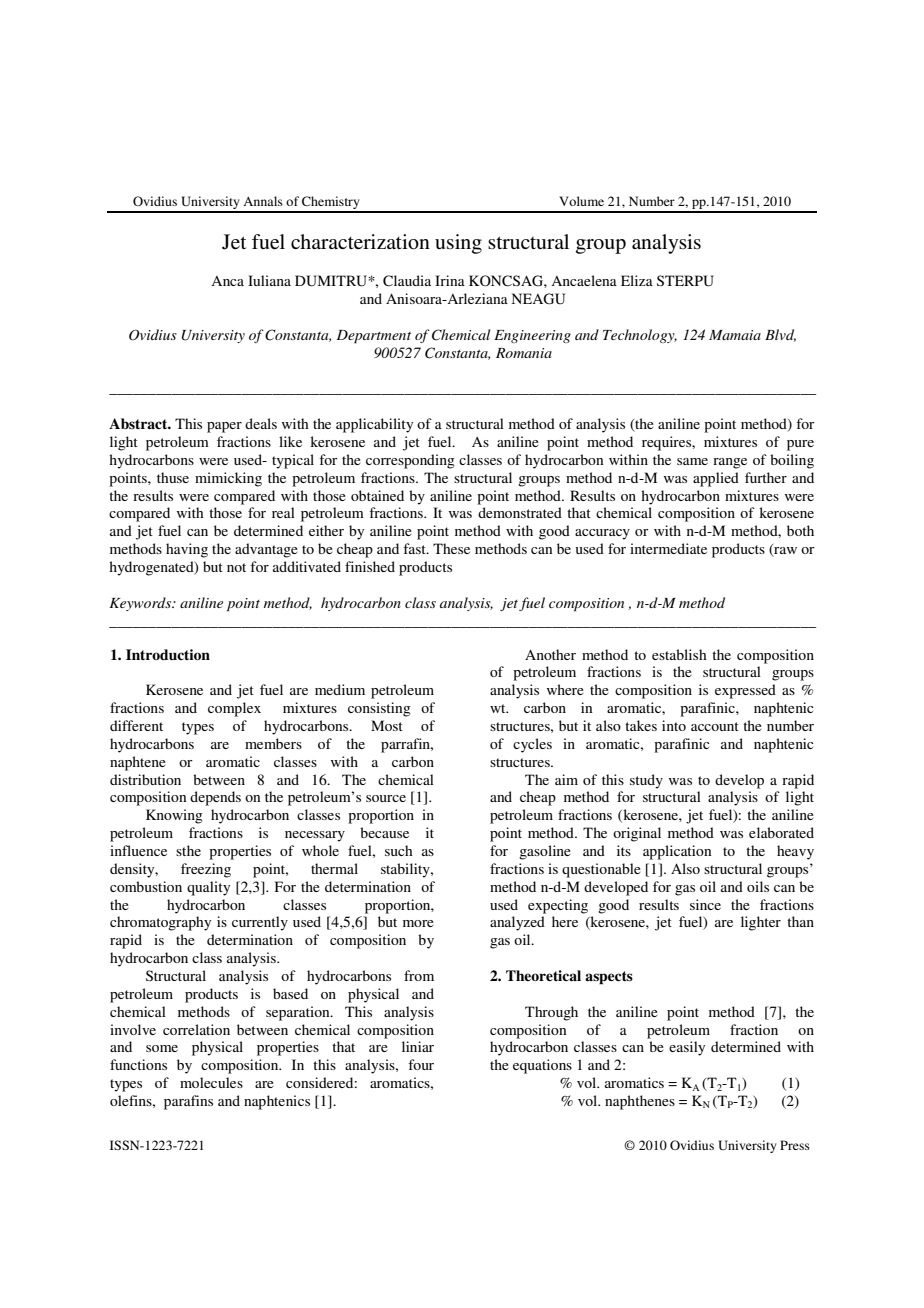 This document has height=1308, width=924. I want to click on corresponding, so click(410, 461).
